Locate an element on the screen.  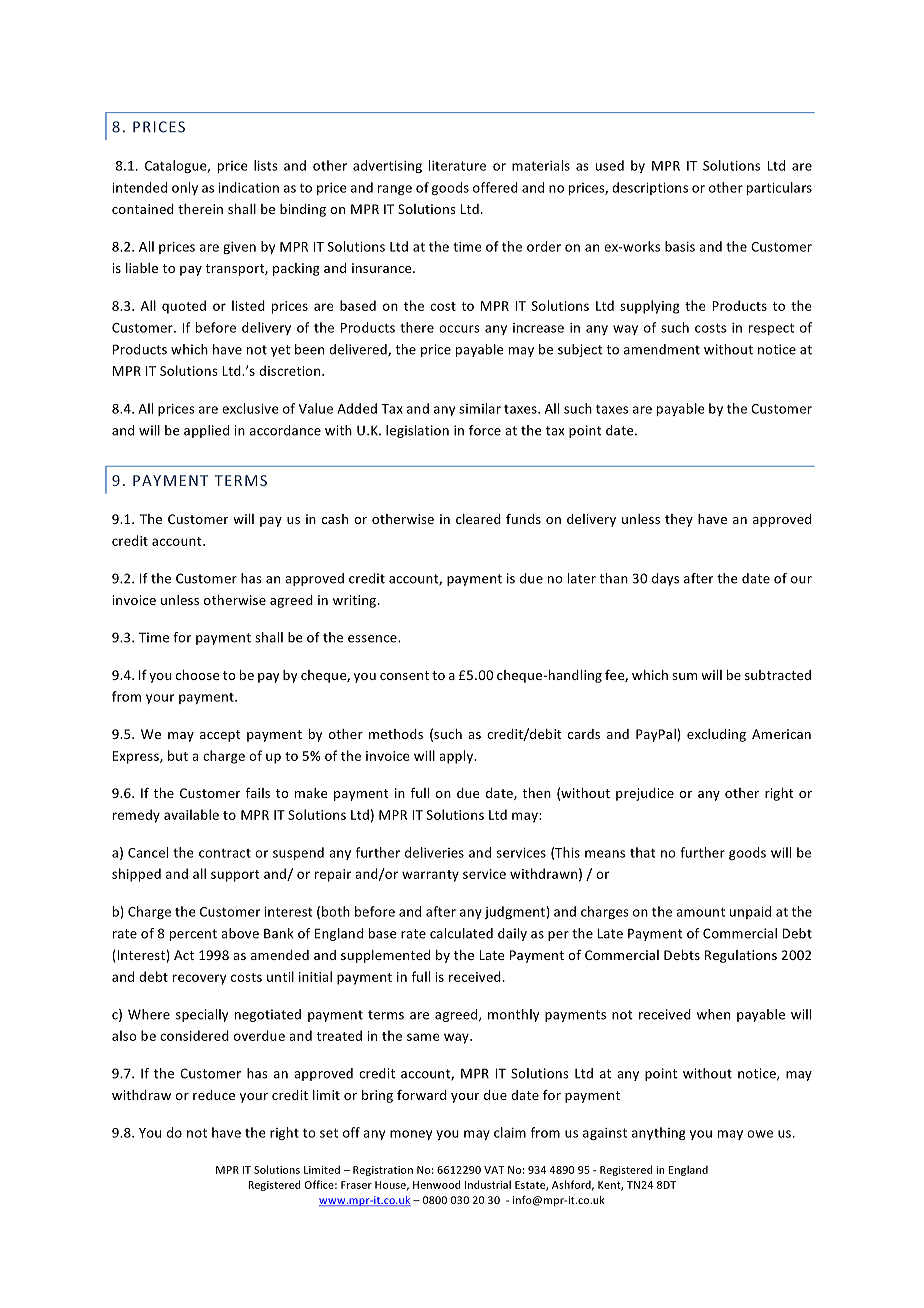
applied is located at coordinates (206, 431).
